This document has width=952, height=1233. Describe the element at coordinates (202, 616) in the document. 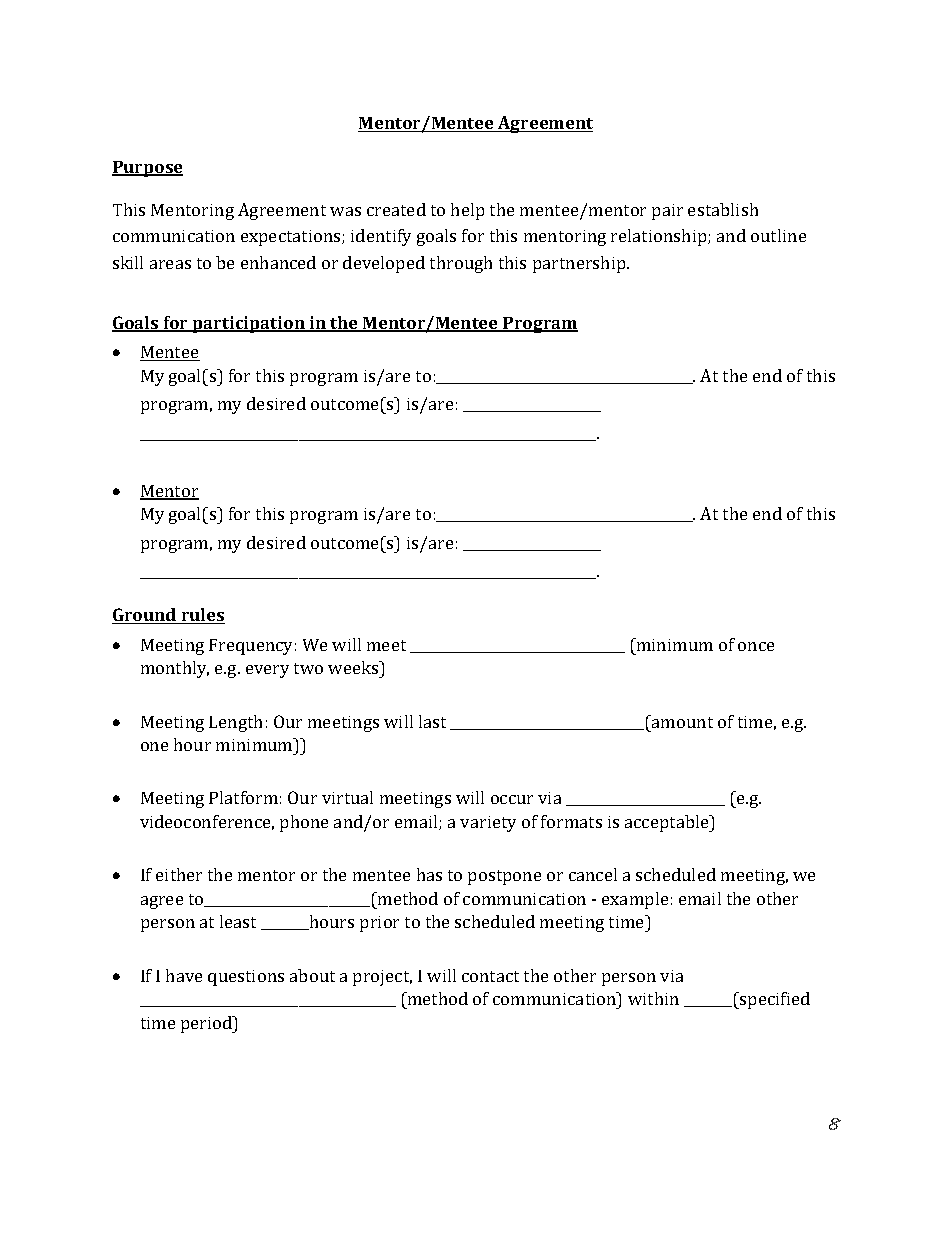

I see `rules` at that location.
